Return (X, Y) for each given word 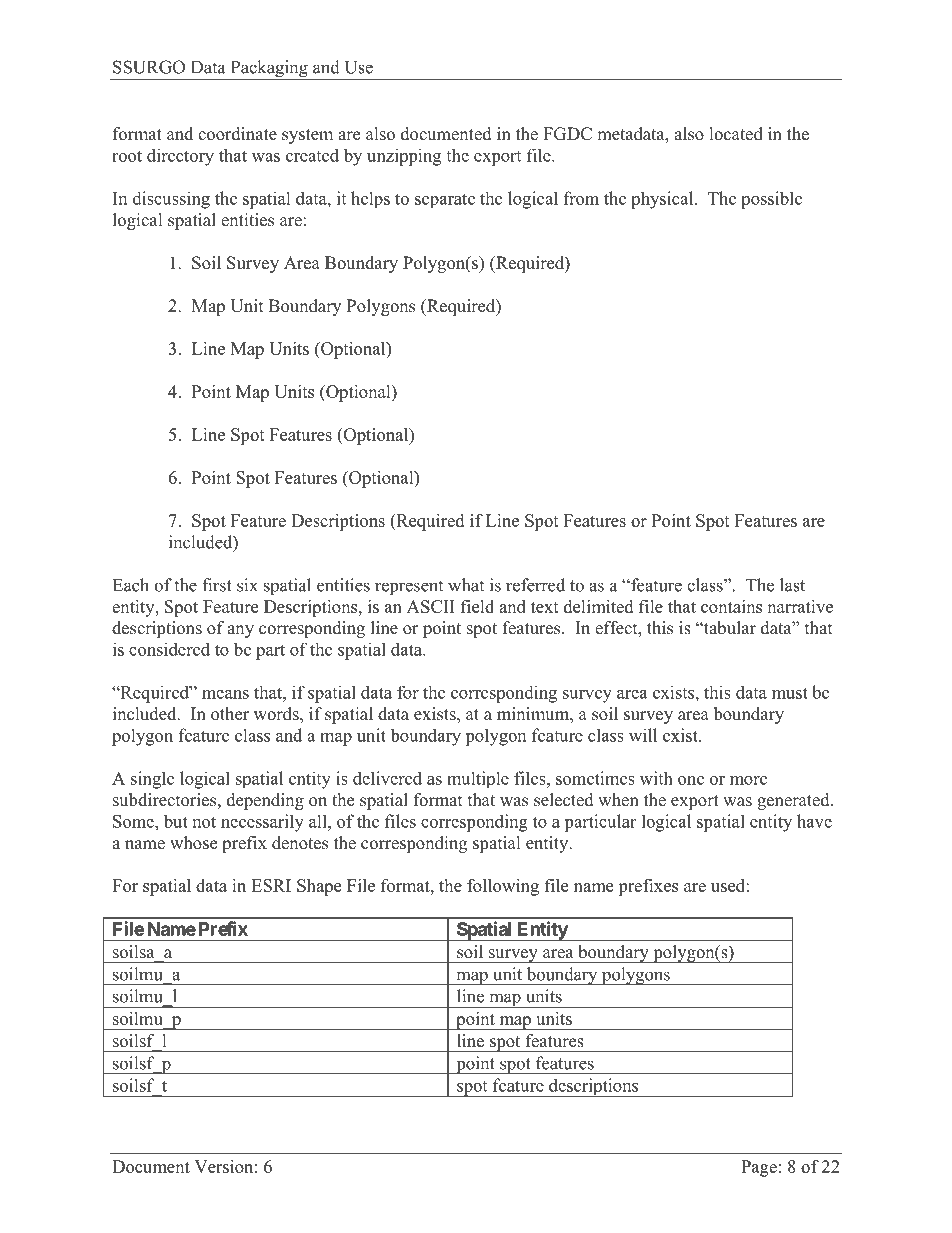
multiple (478, 779)
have (814, 821)
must (790, 693)
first (217, 585)
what (466, 585)
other (230, 714)
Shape (319, 887)
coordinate (237, 134)
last (792, 585)
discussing (171, 200)
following (503, 887)
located (736, 134)
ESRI (271, 885)
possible (771, 200)
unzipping (404, 157)
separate (445, 200)
